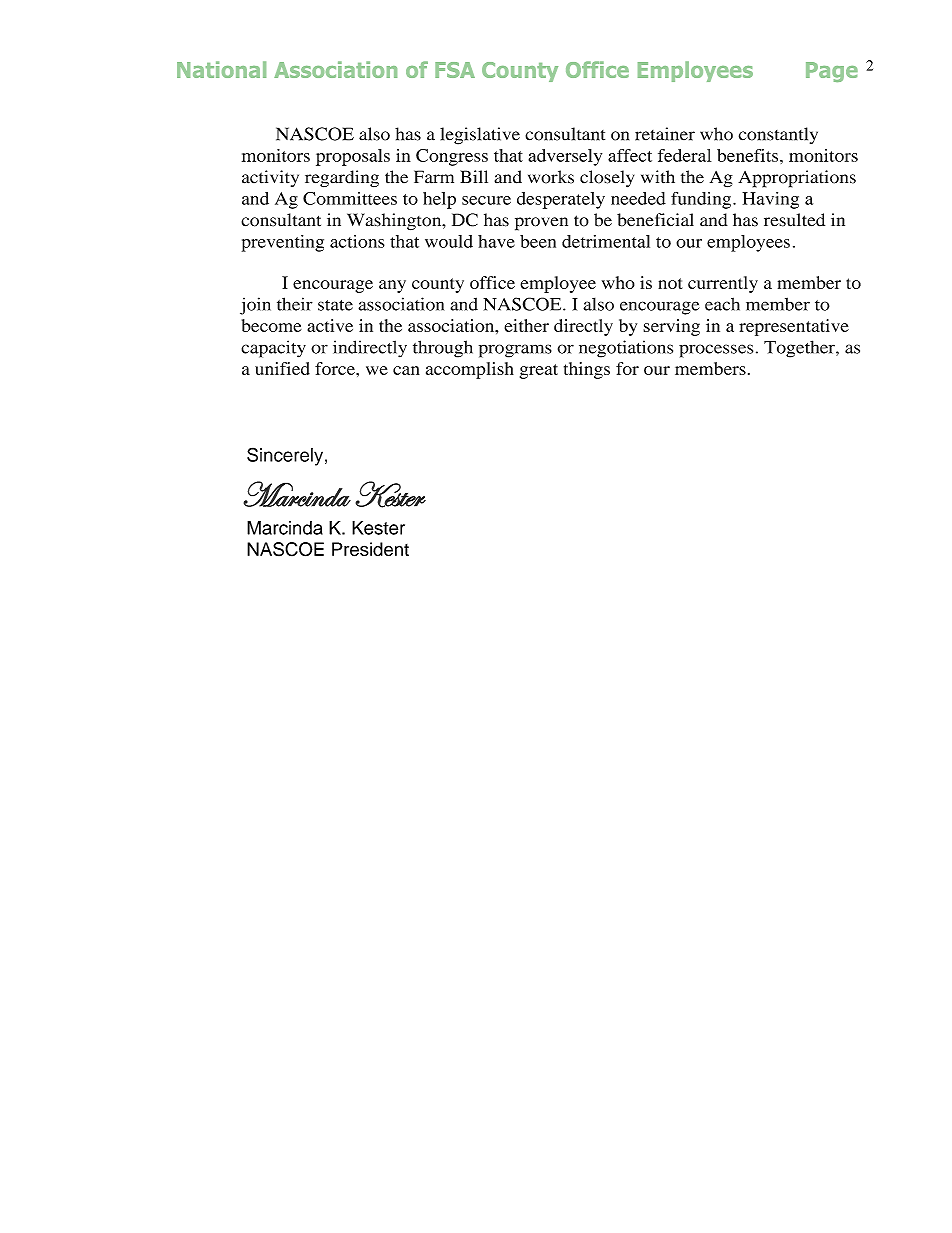  What do you see at coordinates (722, 304) in the screenshot?
I see `each` at bounding box center [722, 304].
